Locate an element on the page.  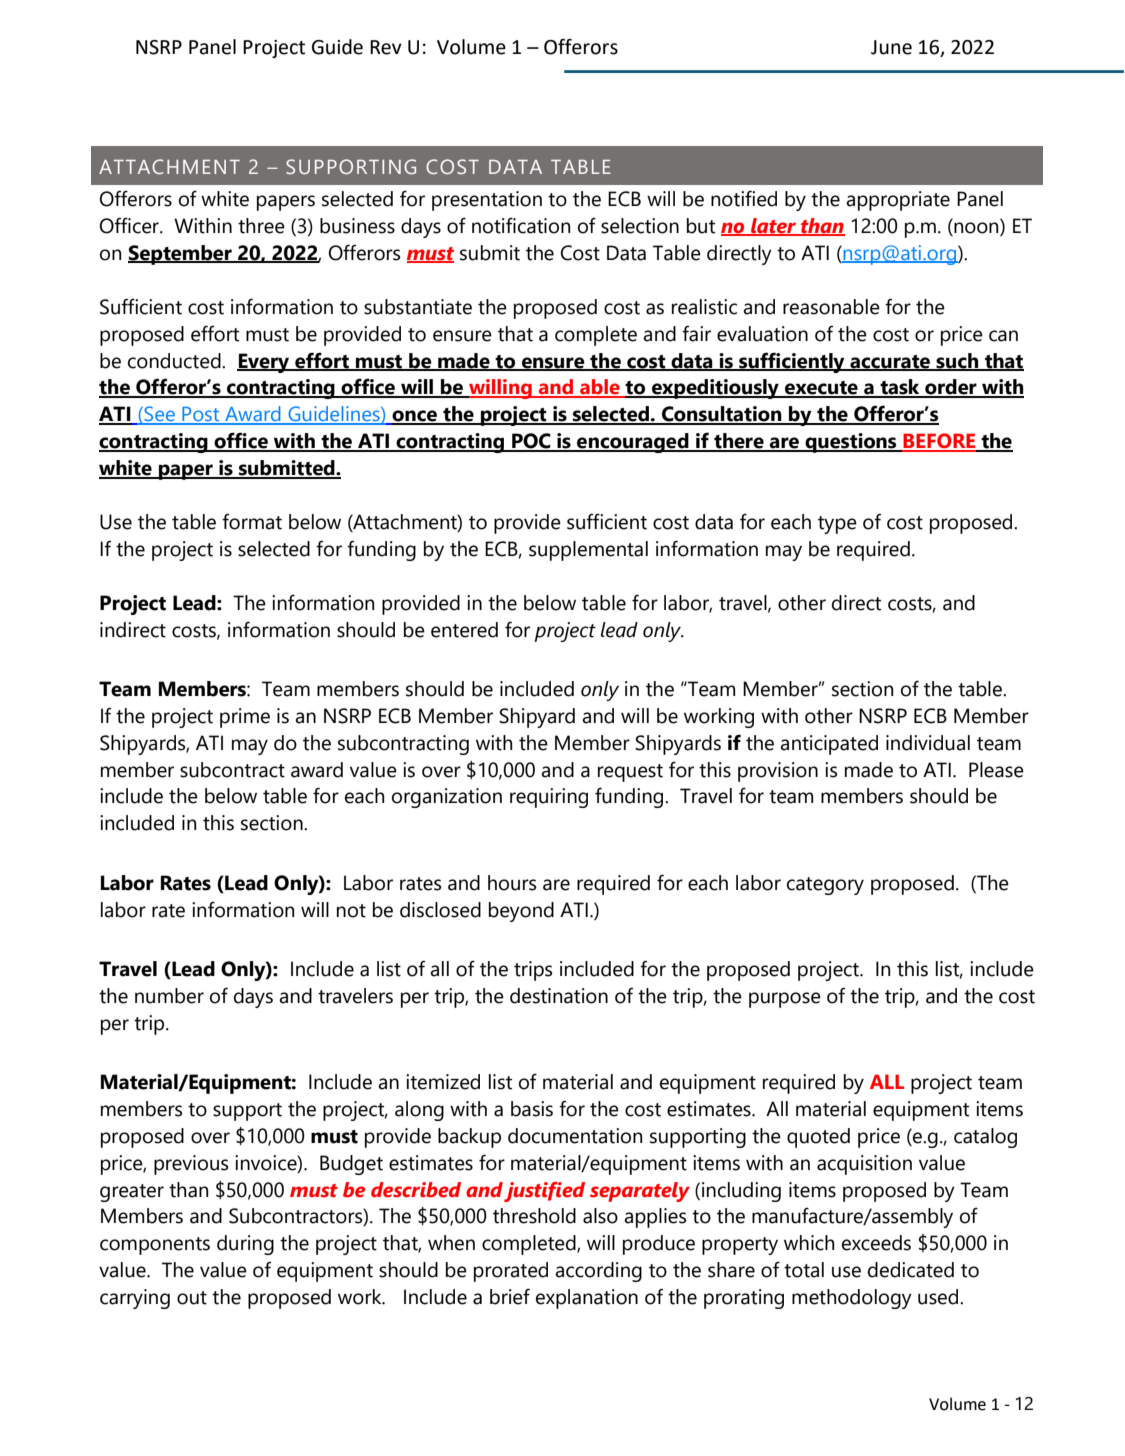
June is located at coordinates (891, 47).
